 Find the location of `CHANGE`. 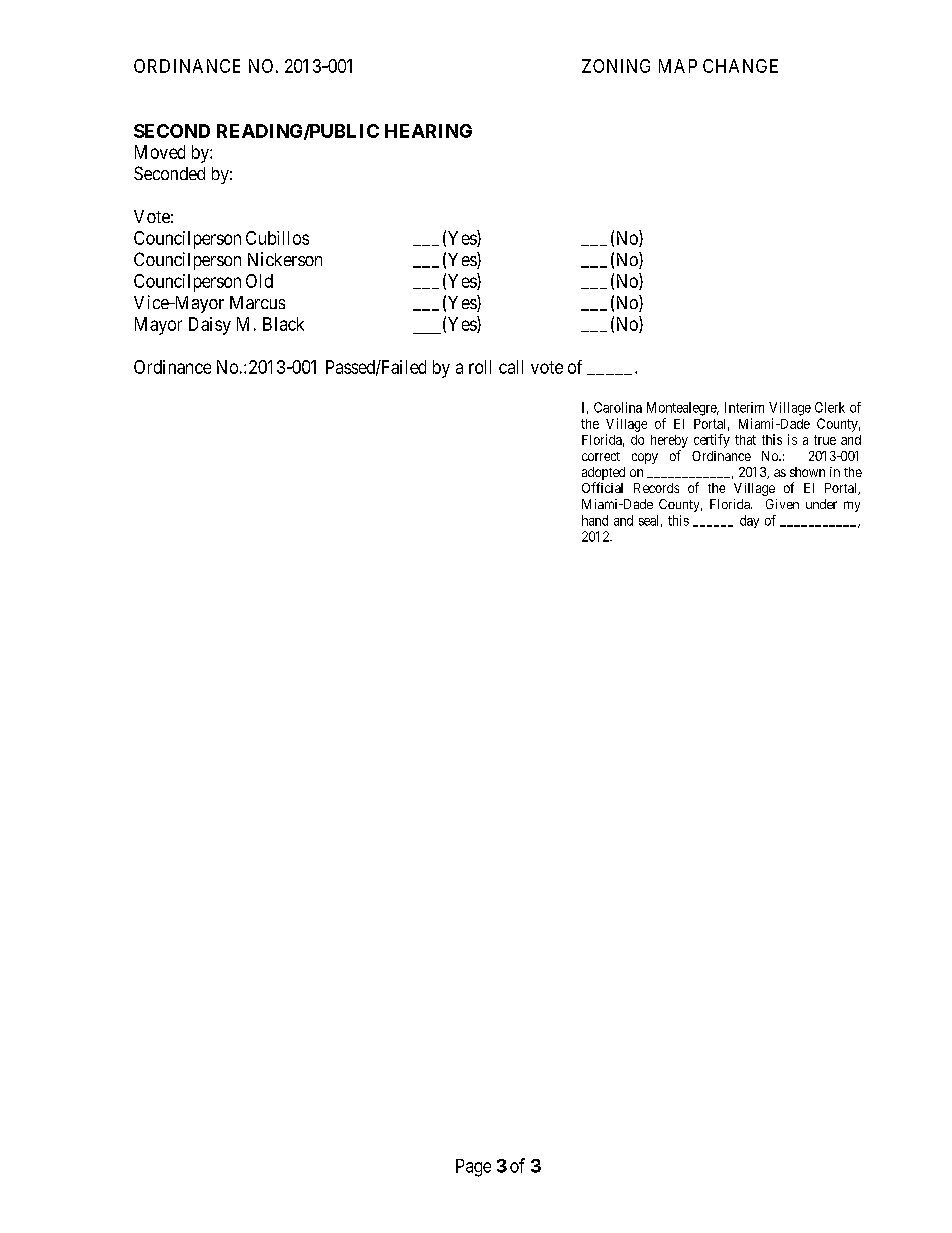

CHANGE is located at coordinates (740, 66).
